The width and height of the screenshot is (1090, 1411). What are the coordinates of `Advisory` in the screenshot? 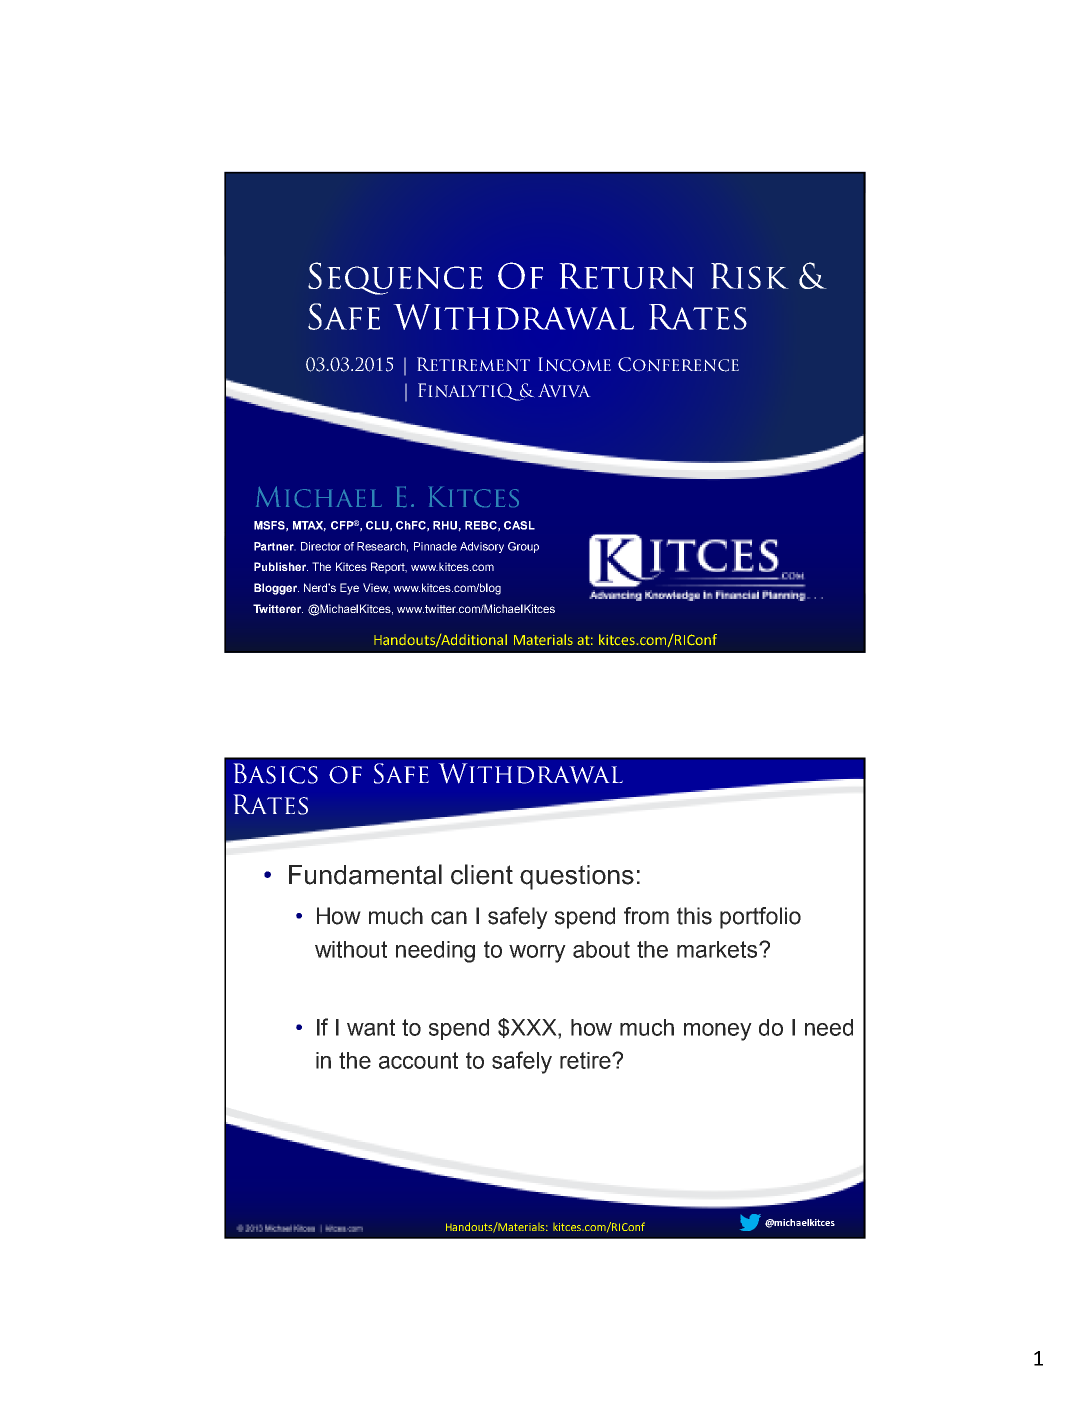 It's located at (482, 547).
